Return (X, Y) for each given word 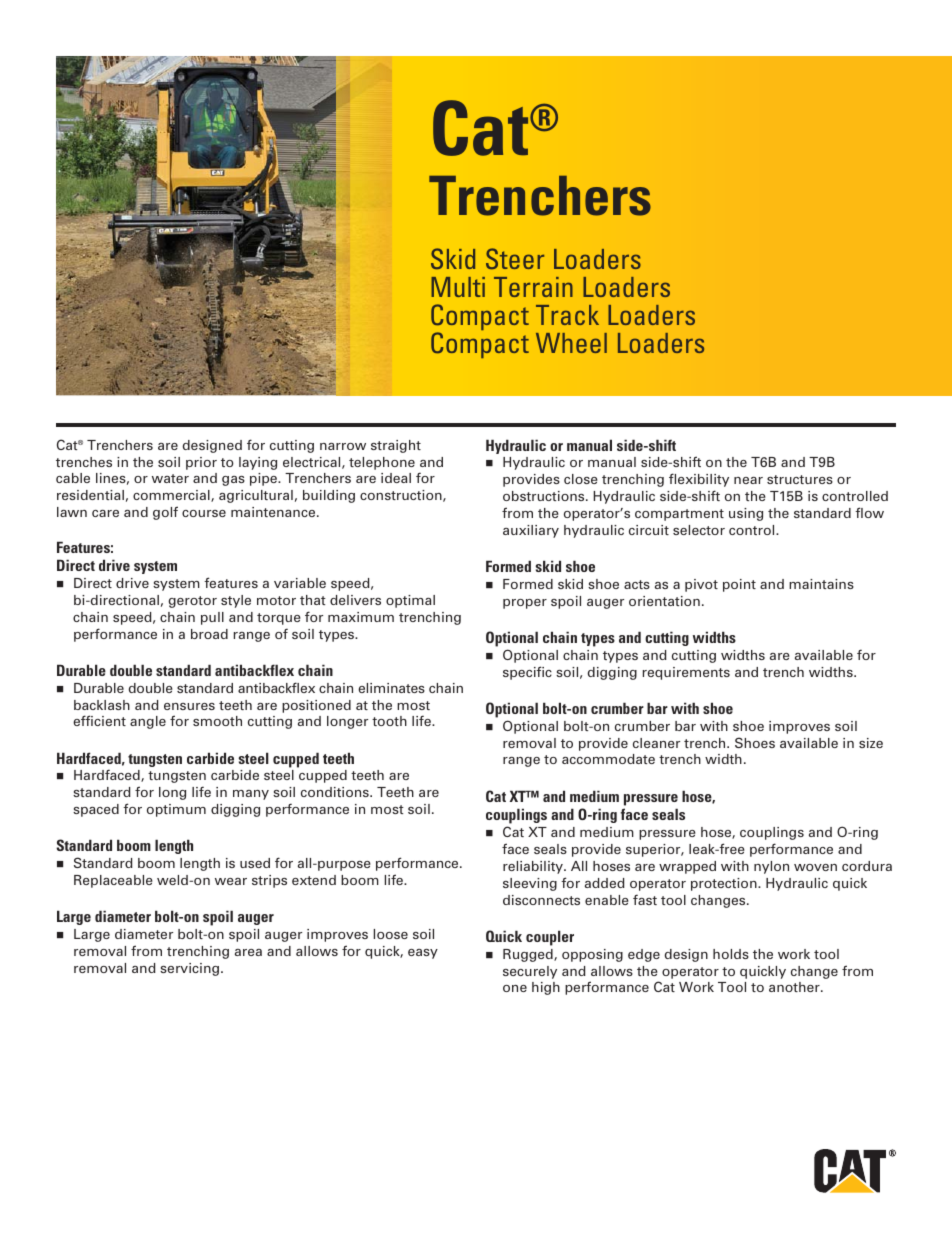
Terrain (533, 287)
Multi (458, 287)
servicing (191, 969)
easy (423, 954)
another (795, 987)
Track (567, 315)
